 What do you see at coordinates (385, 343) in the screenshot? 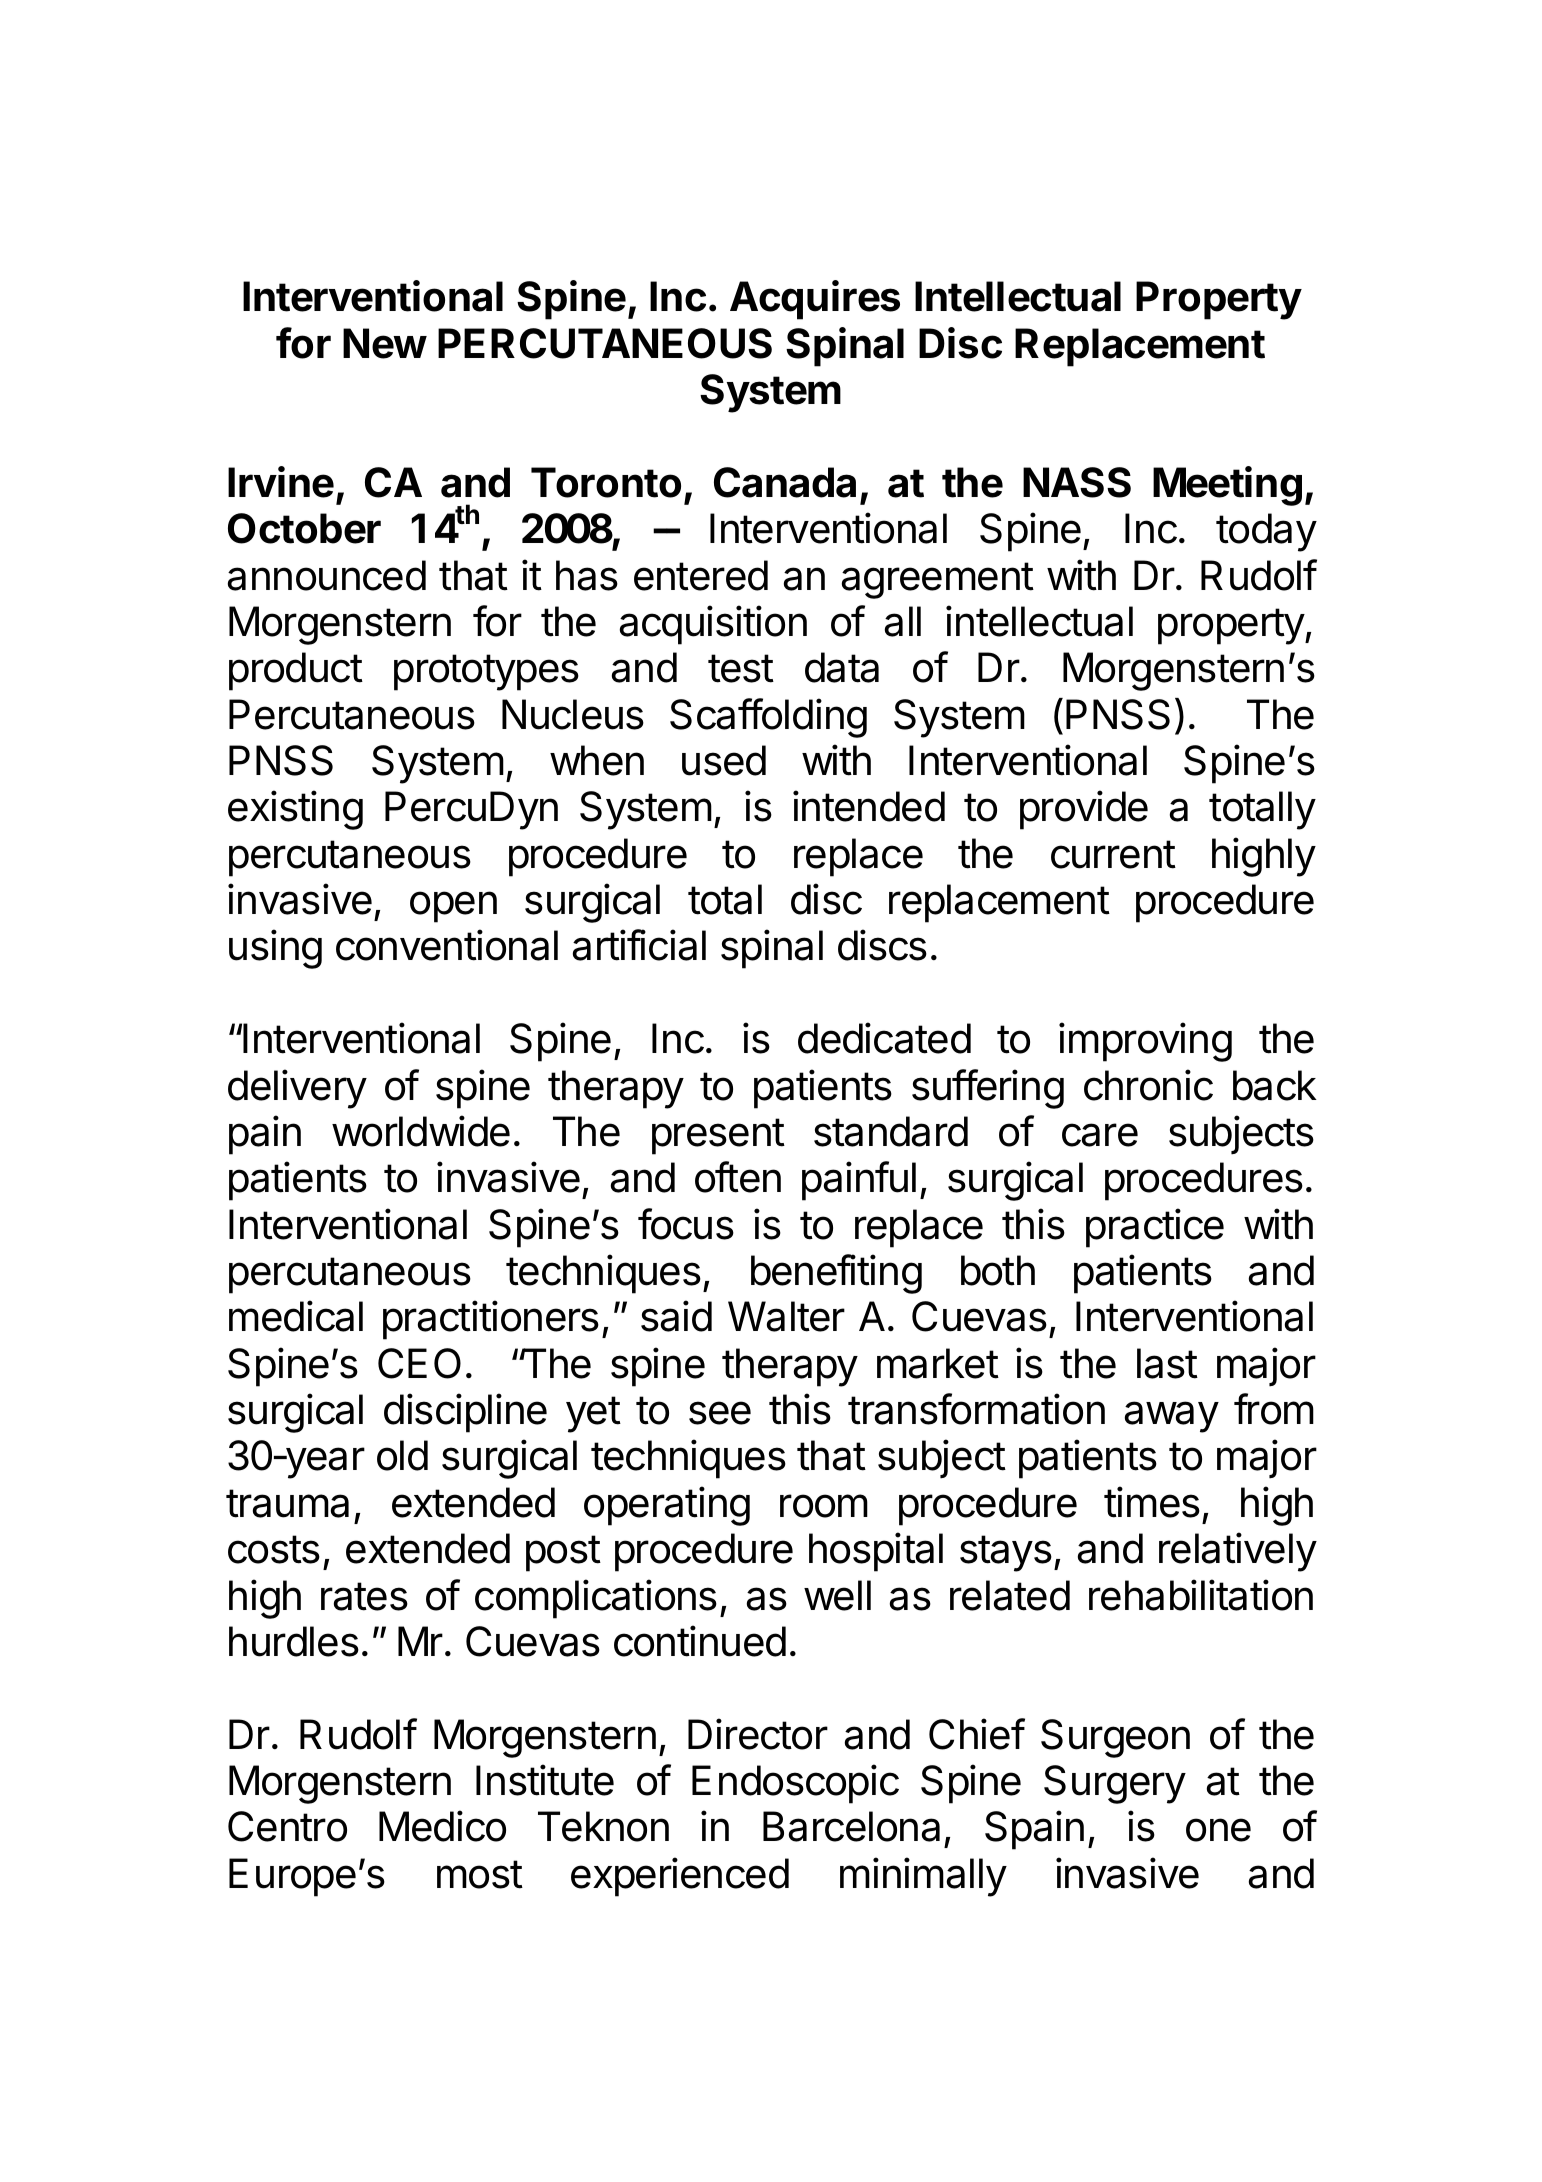
I see `New` at bounding box center [385, 343].
